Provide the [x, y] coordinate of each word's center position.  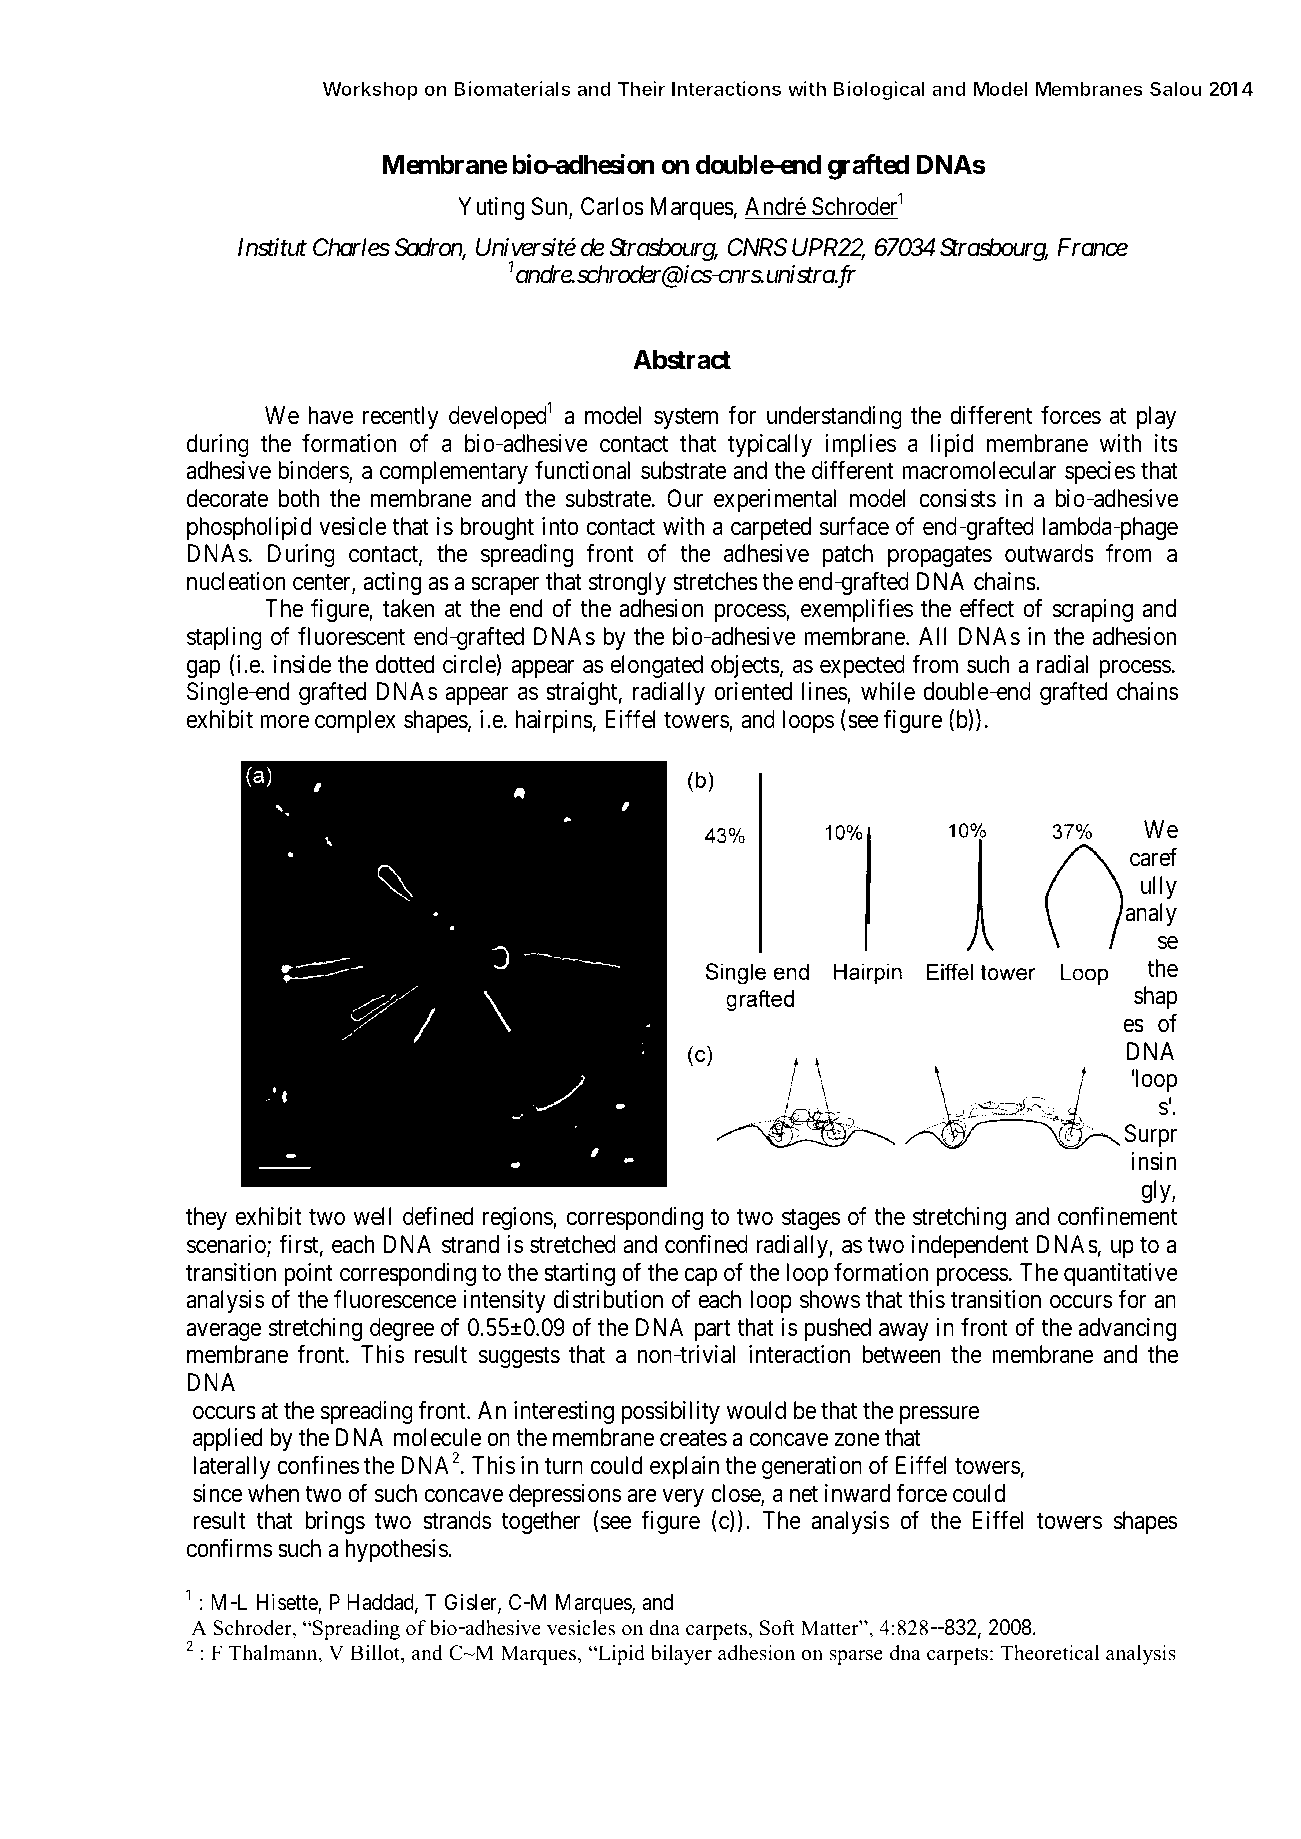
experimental [775, 500]
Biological [879, 90]
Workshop [370, 91]
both [299, 498]
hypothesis [397, 1550]
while [888, 691]
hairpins [554, 721]
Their [642, 88]
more [284, 722]
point [308, 1274]
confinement [1117, 1216]
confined [706, 1244]
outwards [1049, 553]
